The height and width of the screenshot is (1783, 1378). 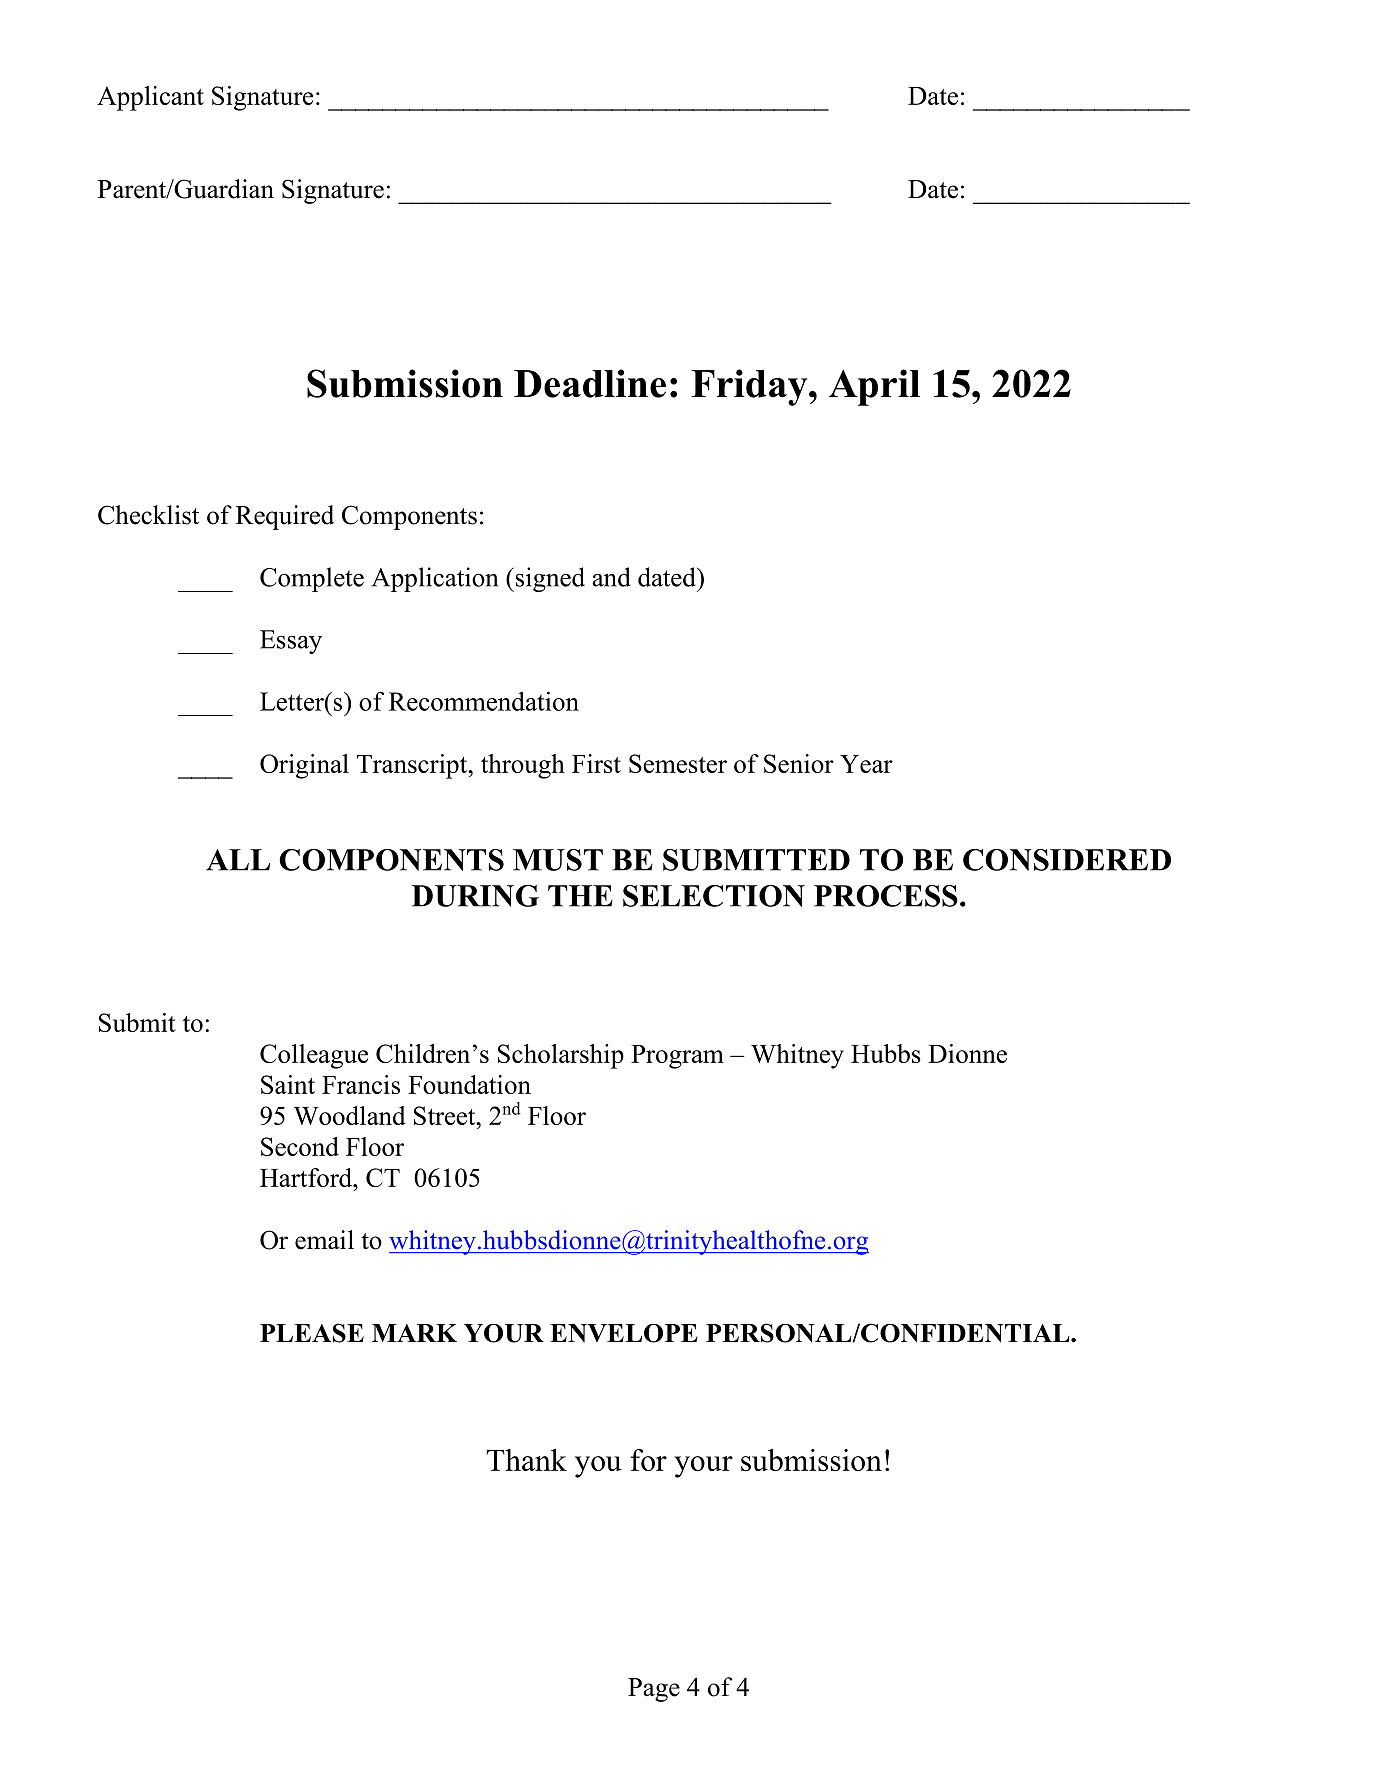 What do you see at coordinates (238, 860) in the screenshot?
I see `ALL` at bounding box center [238, 860].
